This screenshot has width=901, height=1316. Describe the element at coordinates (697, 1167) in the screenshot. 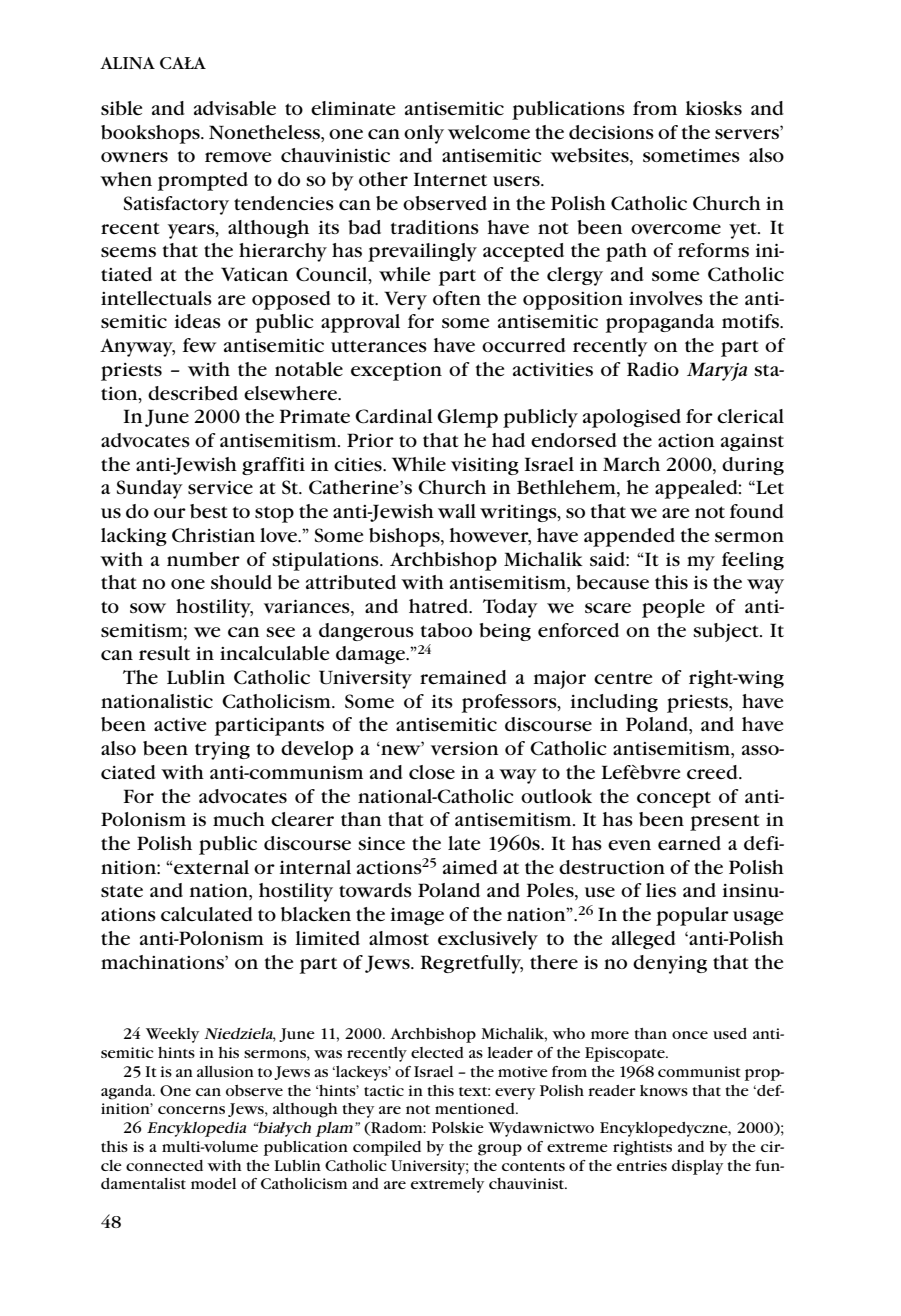

I see `display` at that location.
